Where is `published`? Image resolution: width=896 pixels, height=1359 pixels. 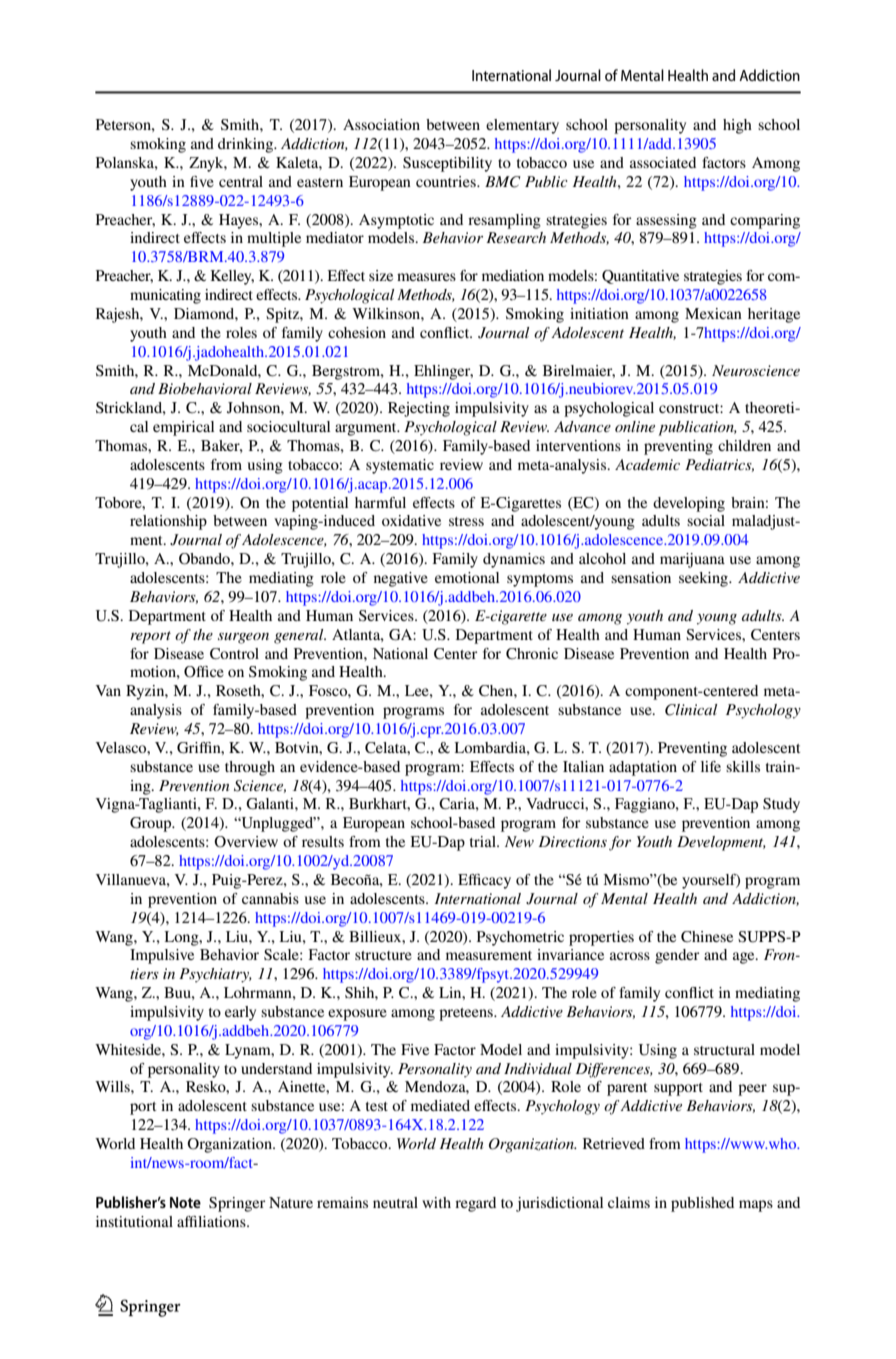 published is located at coordinates (702, 1204).
